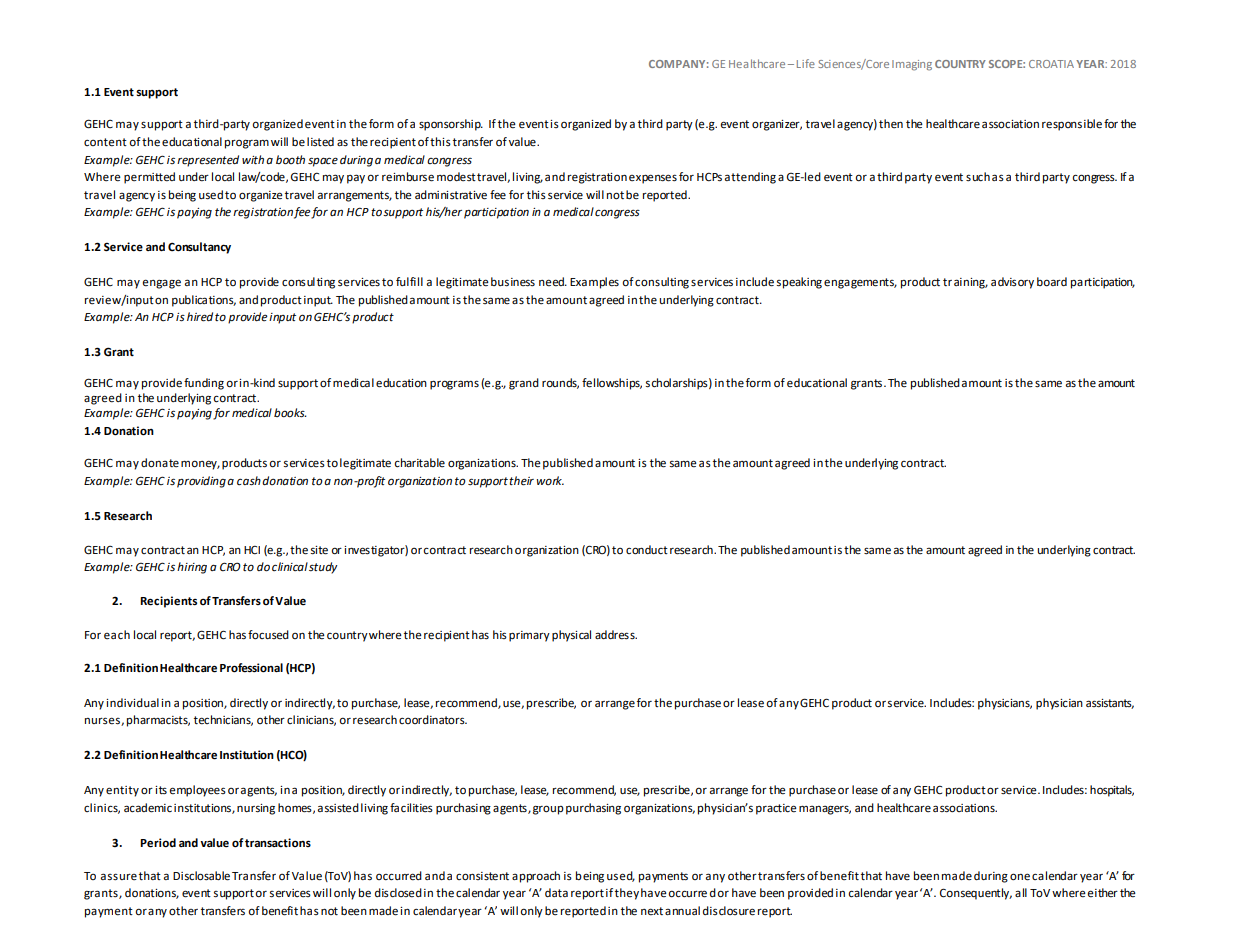  I want to click on sponsorship, so click(451, 125).
